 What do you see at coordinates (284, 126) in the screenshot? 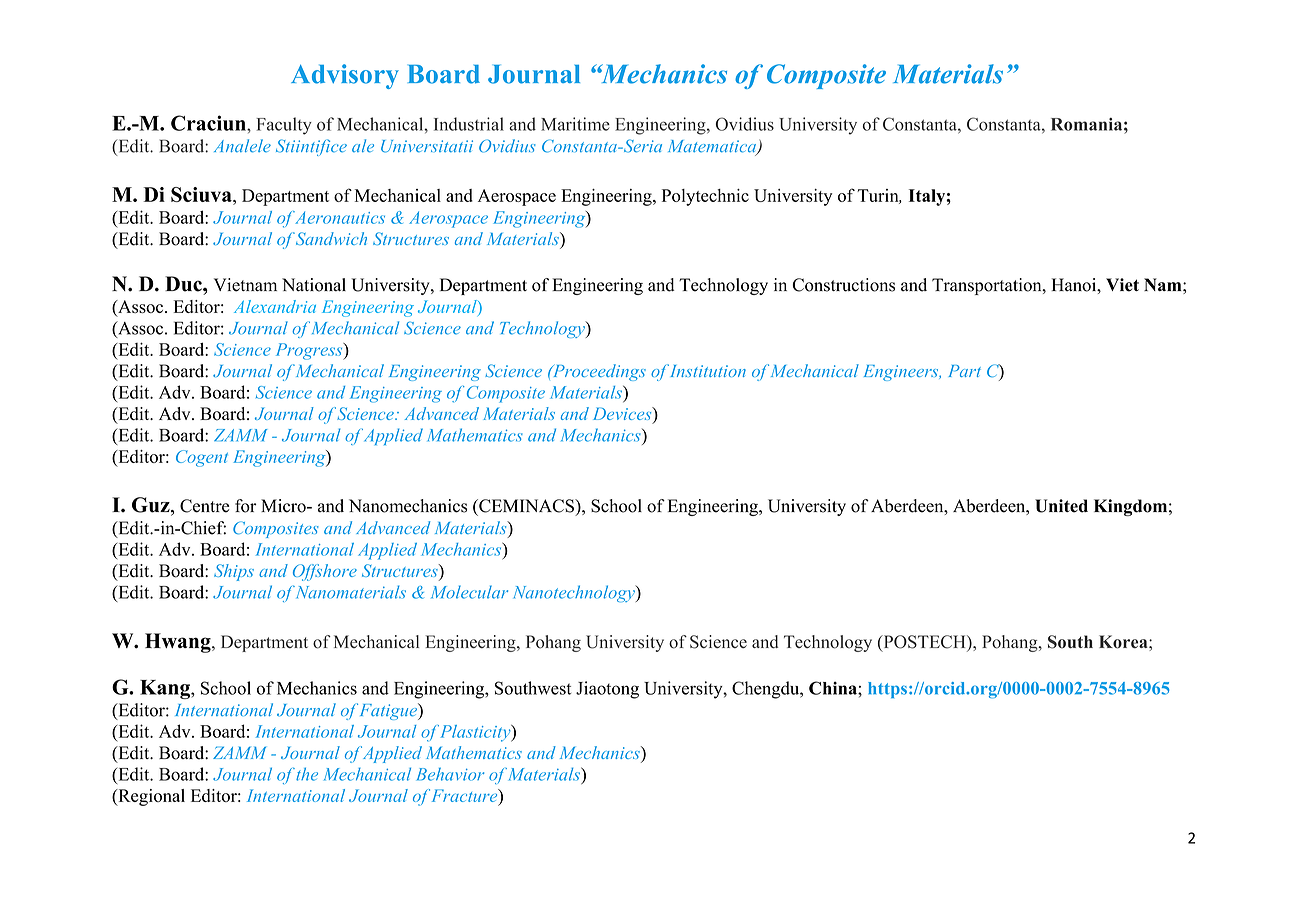
I see `Faculty` at bounding box center [284, 126].
